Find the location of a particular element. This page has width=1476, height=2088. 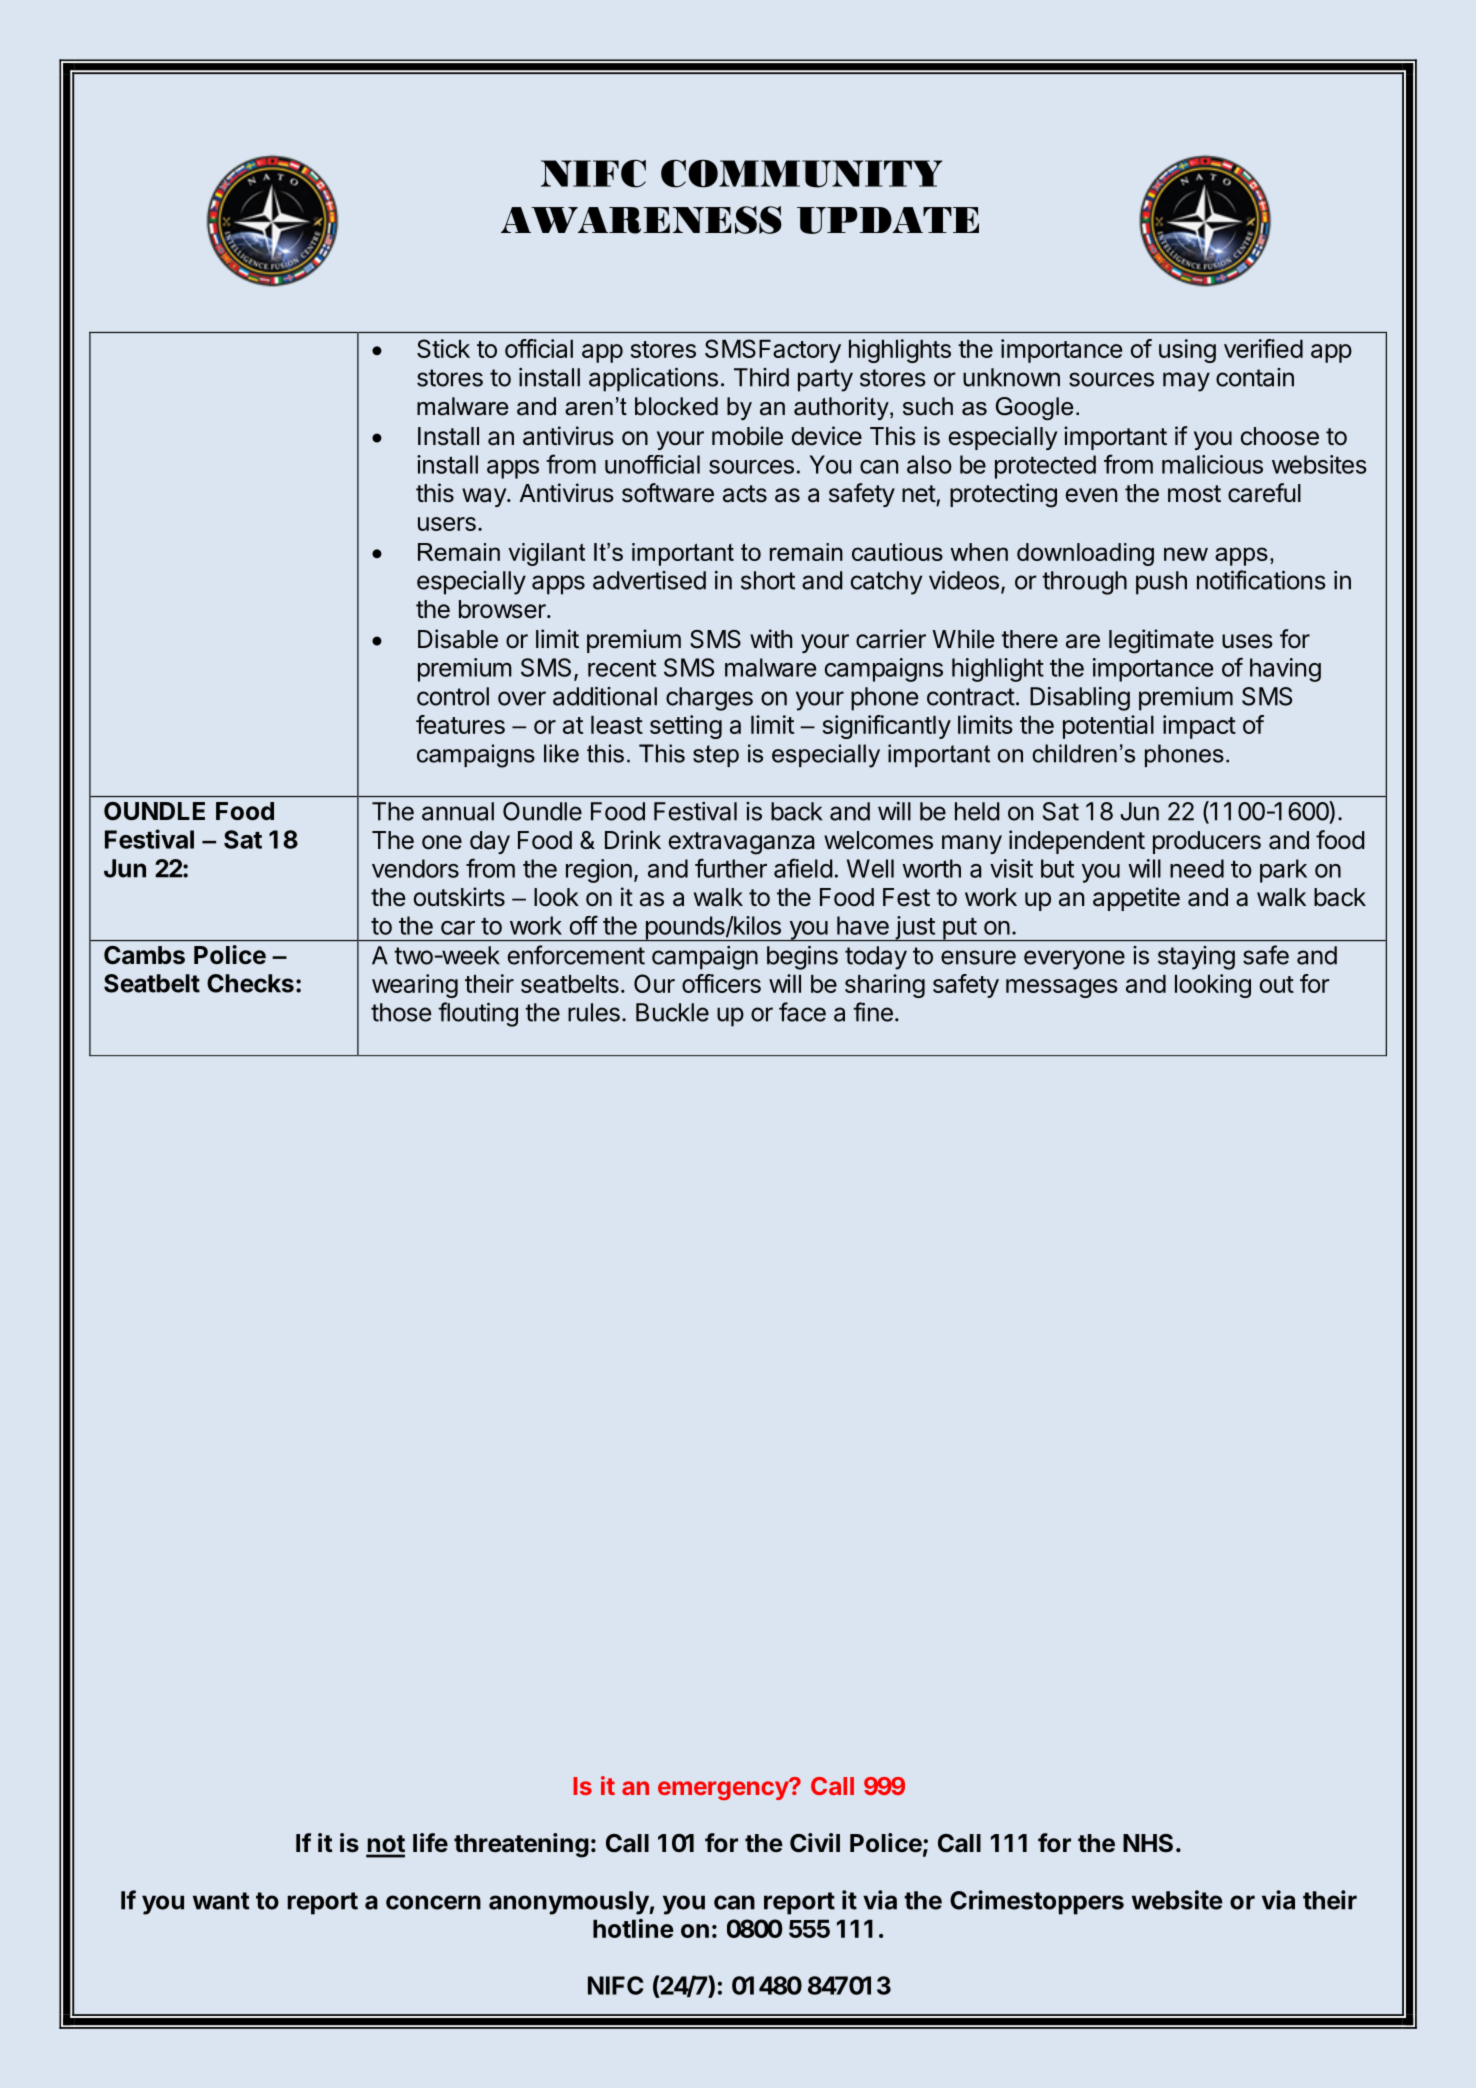

messages is located at coordinates (1062, 988).
